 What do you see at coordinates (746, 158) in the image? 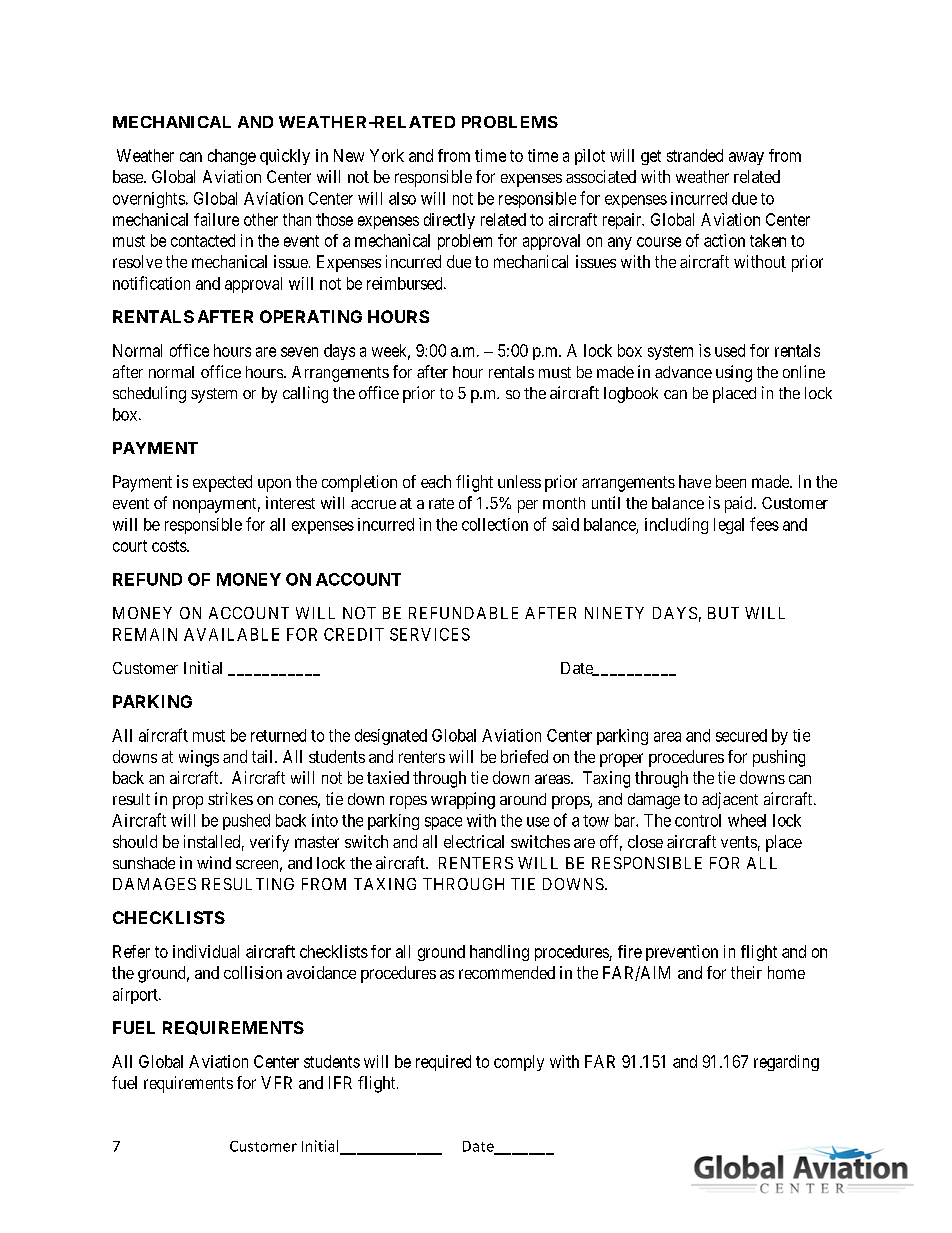
I see `away` at bounding box center [746, 158].
